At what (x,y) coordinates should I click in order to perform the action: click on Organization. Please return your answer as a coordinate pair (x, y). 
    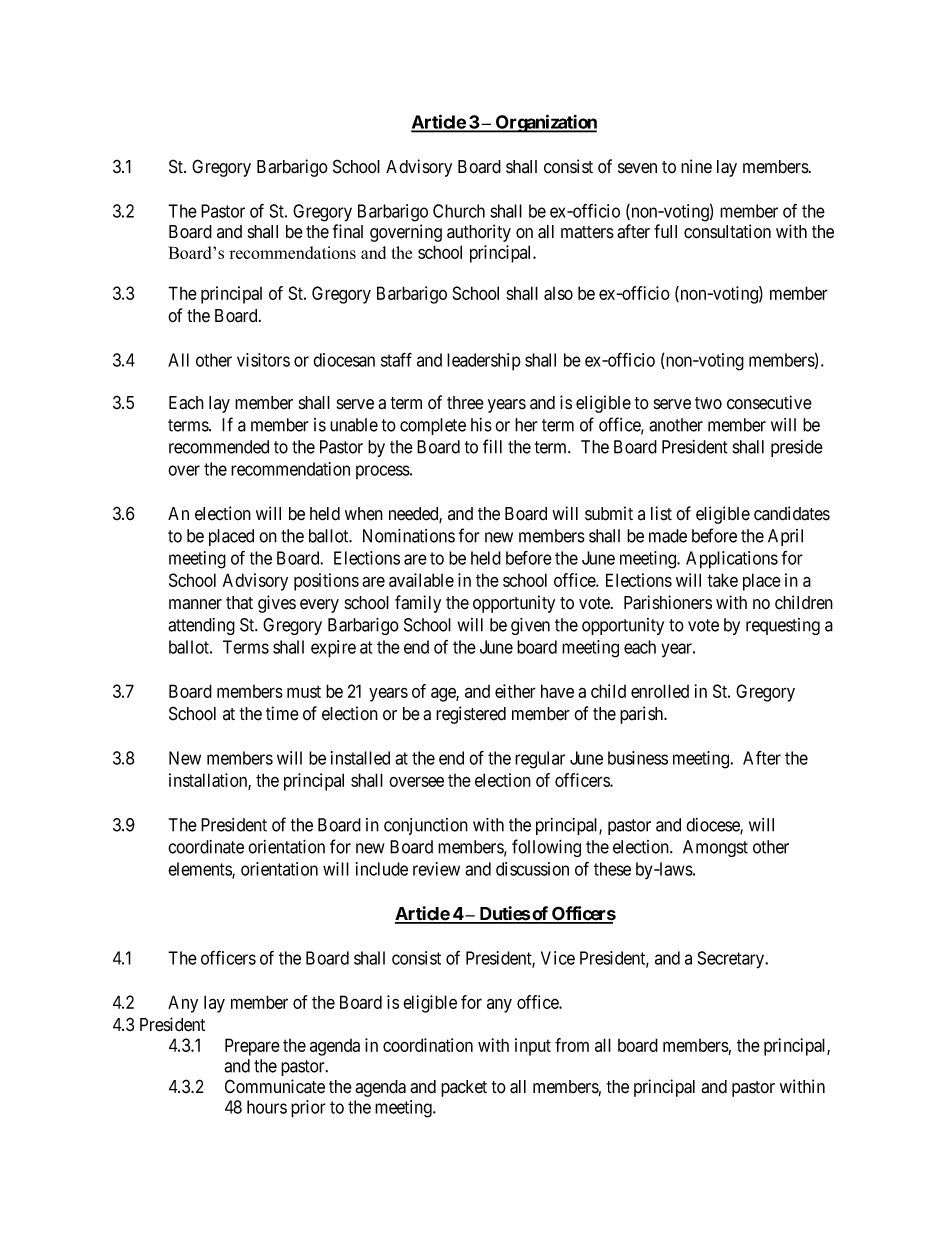
    Looking at the image, I should click on (545, 123).
